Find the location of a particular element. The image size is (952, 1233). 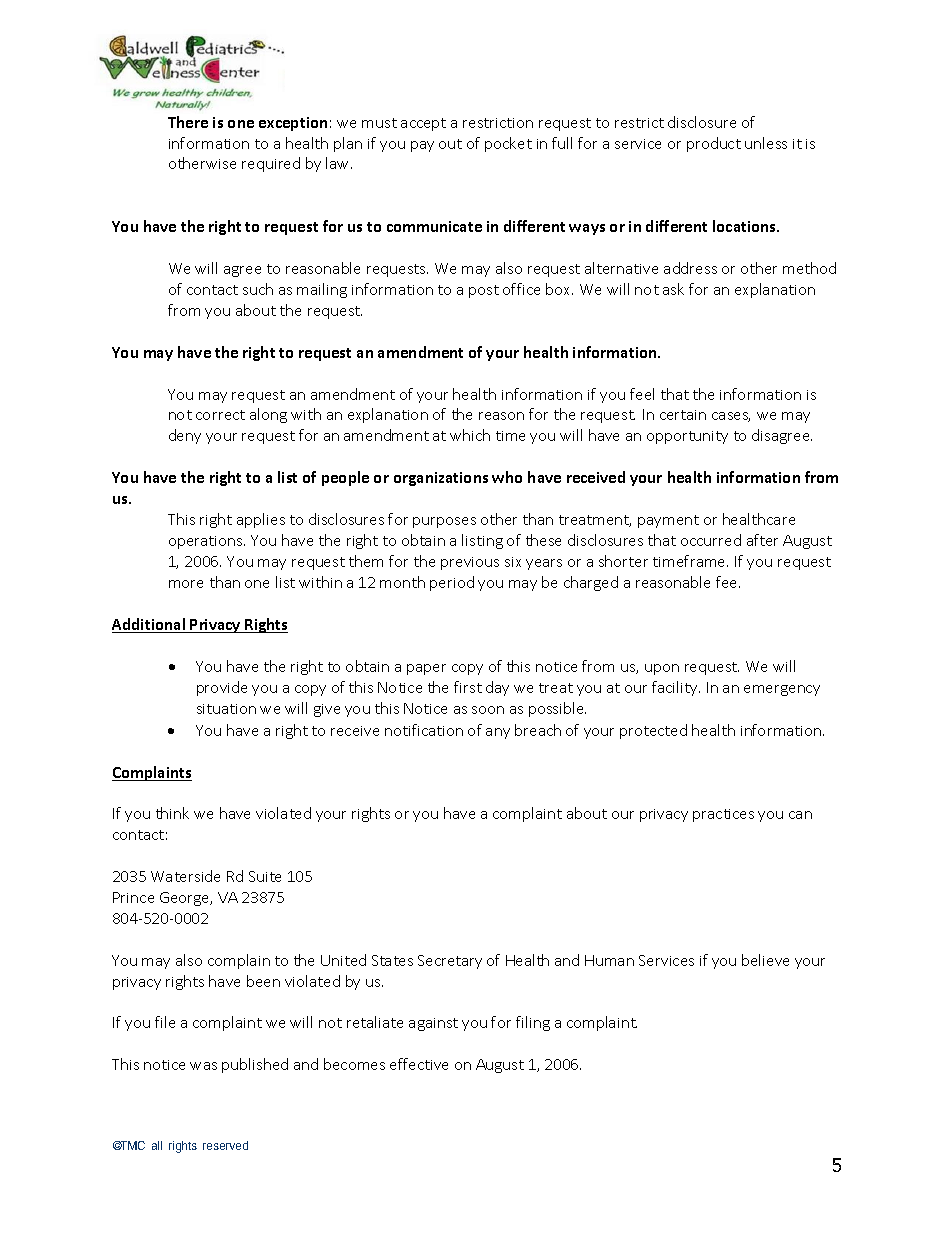

practices is located at coordinates (723, 815).
